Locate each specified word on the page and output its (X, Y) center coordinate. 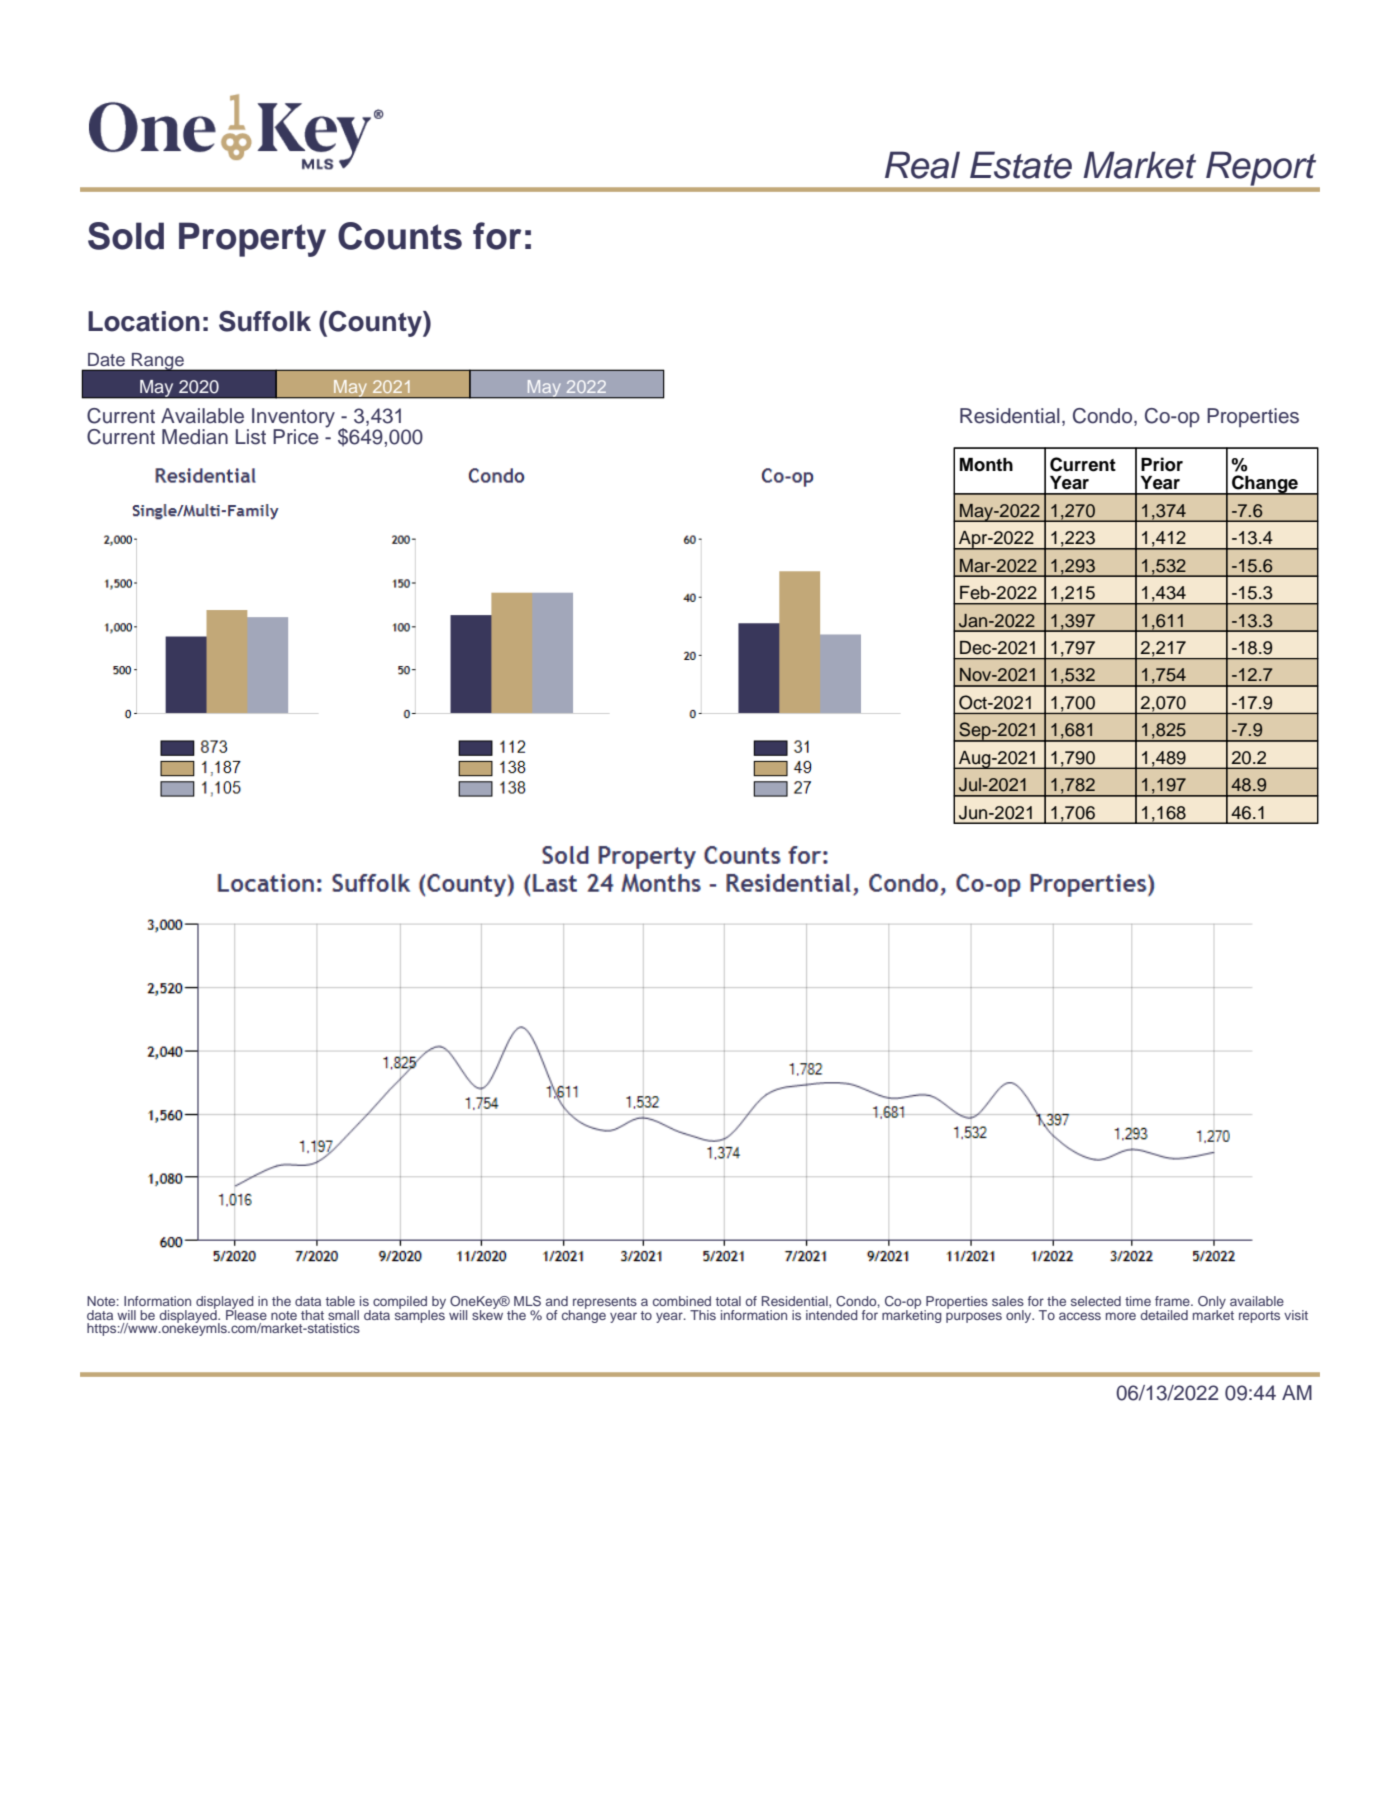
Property (252, 239)
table (340, 1301)
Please (246, 1313)
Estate (1021, 165)
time (1138, 1301)
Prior (1162, 464)
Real (922, 165)
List (251, 437)
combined (682, 1301)
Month (986, 465)
